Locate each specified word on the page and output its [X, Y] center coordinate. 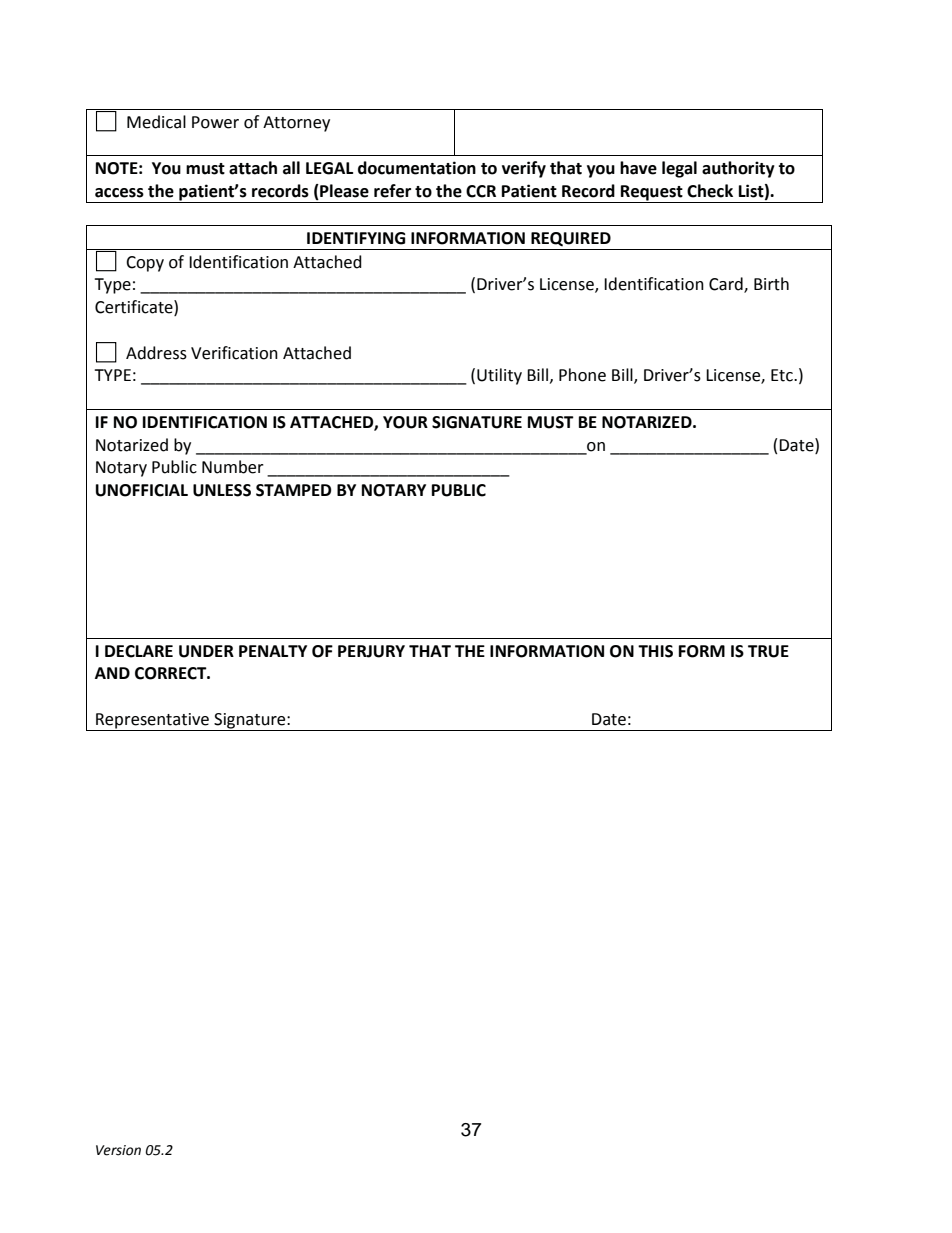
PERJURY [371, 651]
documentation [417, 168]
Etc [783, 375]
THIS [655, 651]
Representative [152, 722]
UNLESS [222, 490]
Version [118, 1150]
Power [215, 122]
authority [738, 169]
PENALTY [273, 651]
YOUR [405, 422]
